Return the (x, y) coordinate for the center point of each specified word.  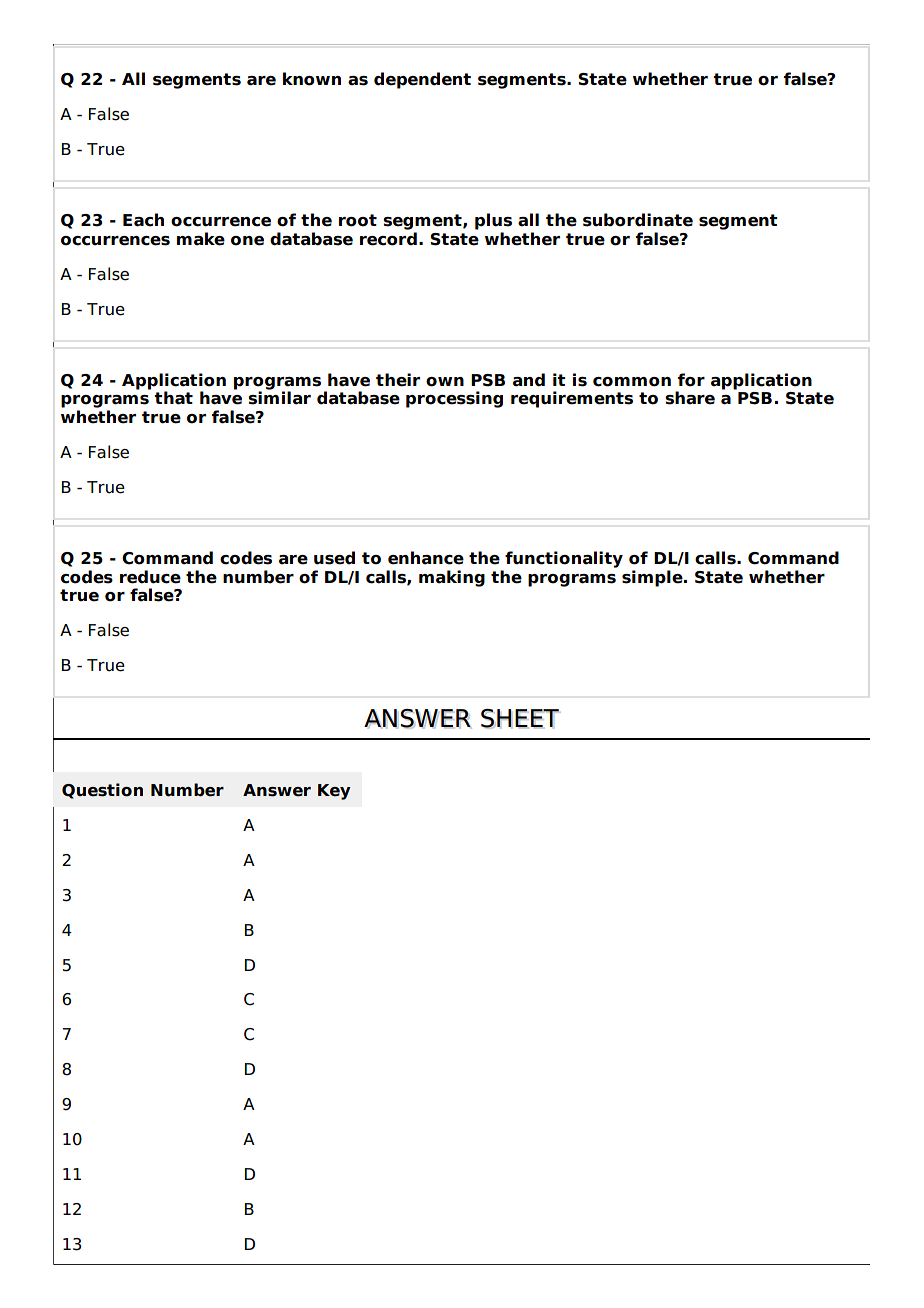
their (398, 380)
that (173, 398)
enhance (426, 558)
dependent (422, 80)
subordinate (638, 220)
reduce (150, 577)
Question (102, 791)
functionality (564, 559)
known (312, 79)
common (632, 382)
